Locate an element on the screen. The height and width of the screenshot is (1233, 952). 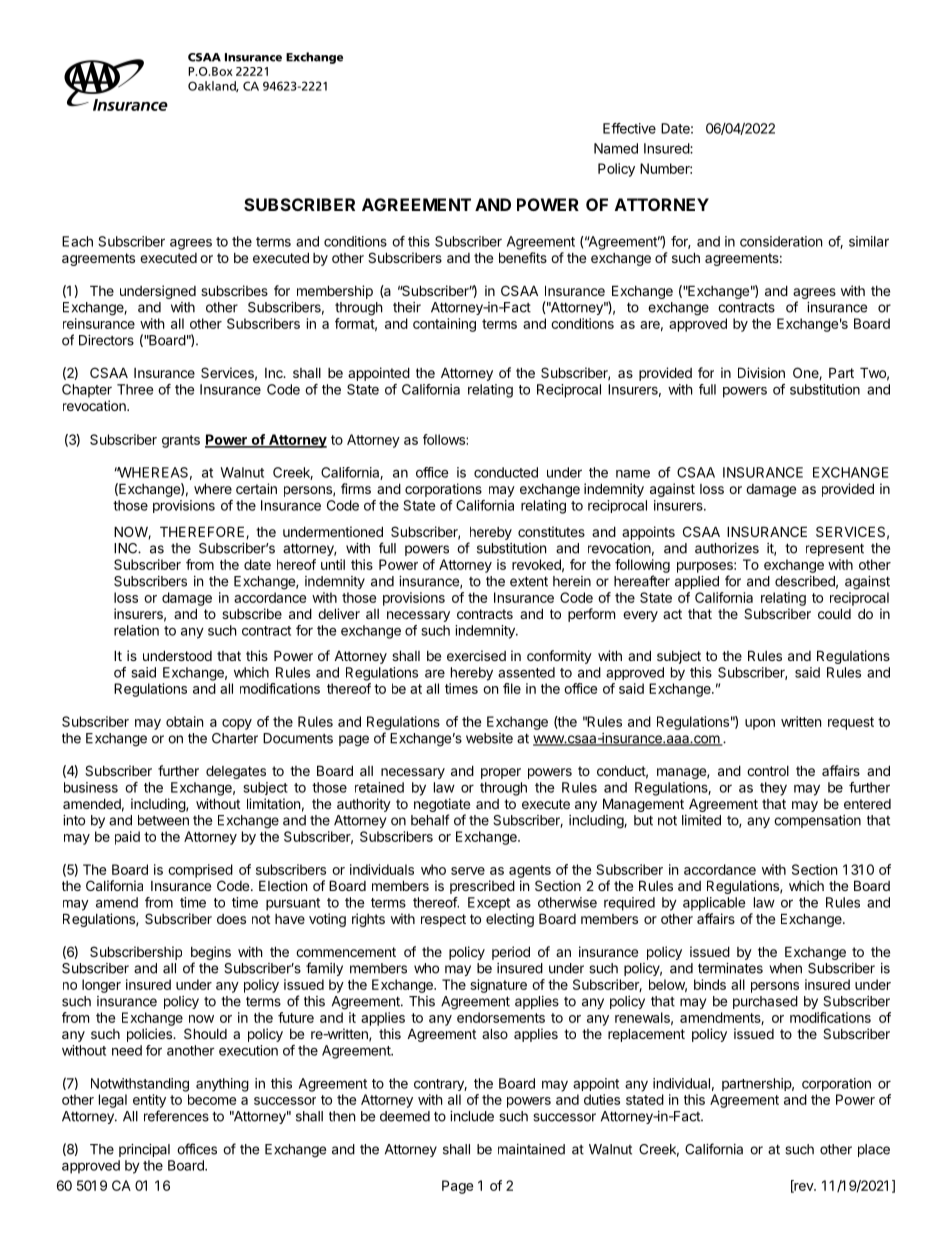
website is located at coordinates (489, 738).
